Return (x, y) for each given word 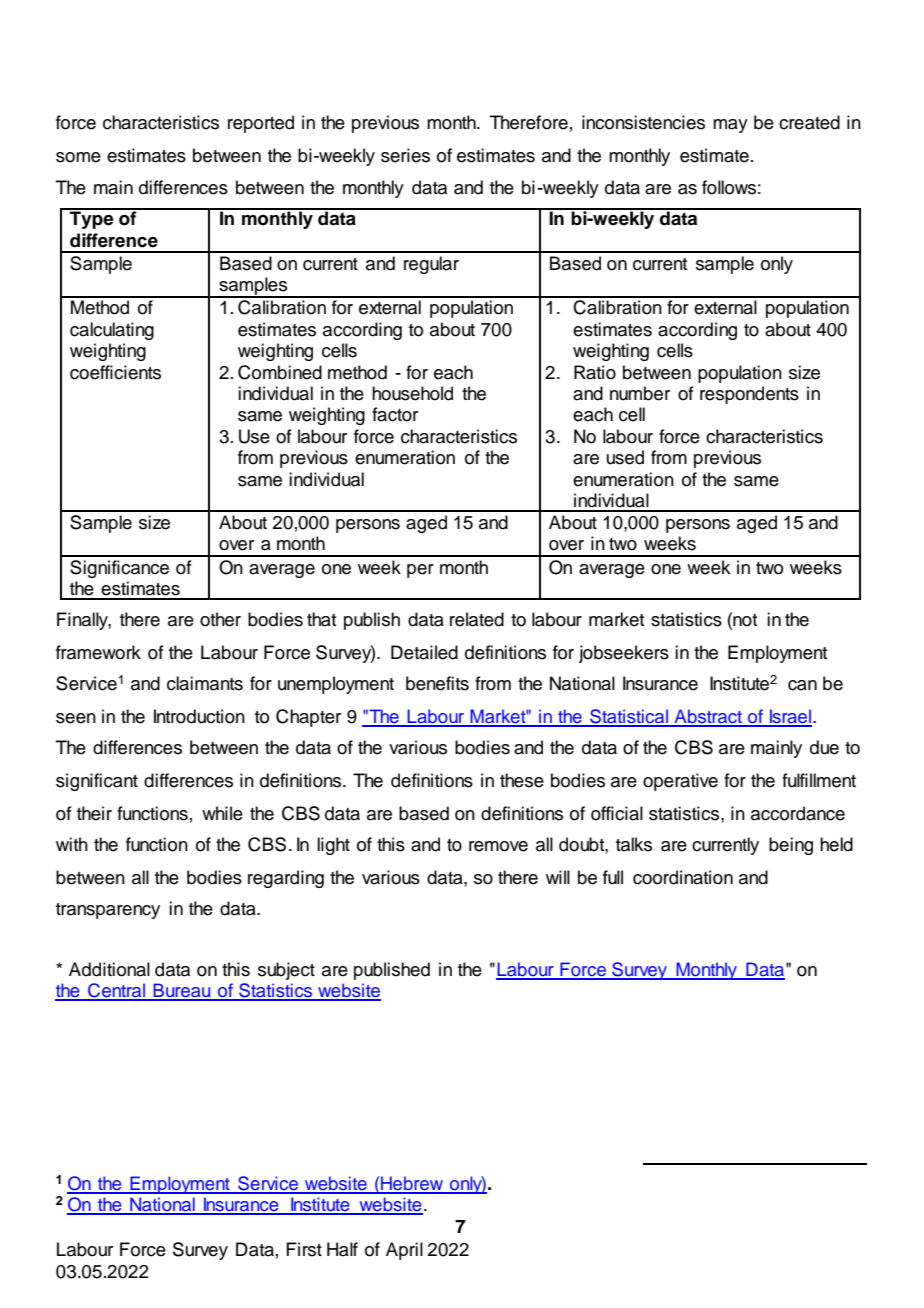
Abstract (708, 717)
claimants (205, 683)
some (78, 157)
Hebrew (412, 1184)
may (730, 126)
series (405, 155)
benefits (437, 683)
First (304, 1249)
